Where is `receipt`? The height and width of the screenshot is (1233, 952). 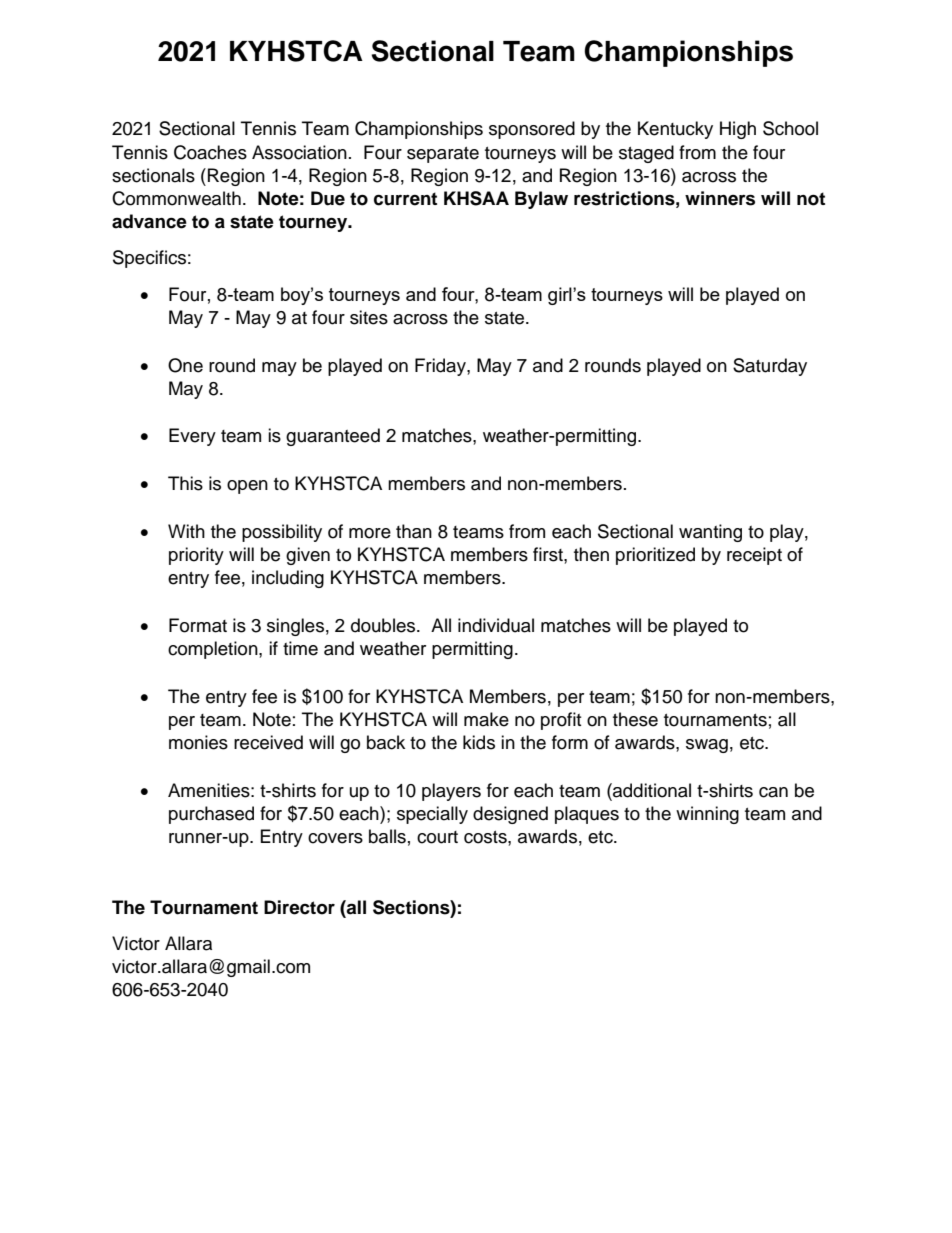
receipt is located at coordinates (754, 556).
